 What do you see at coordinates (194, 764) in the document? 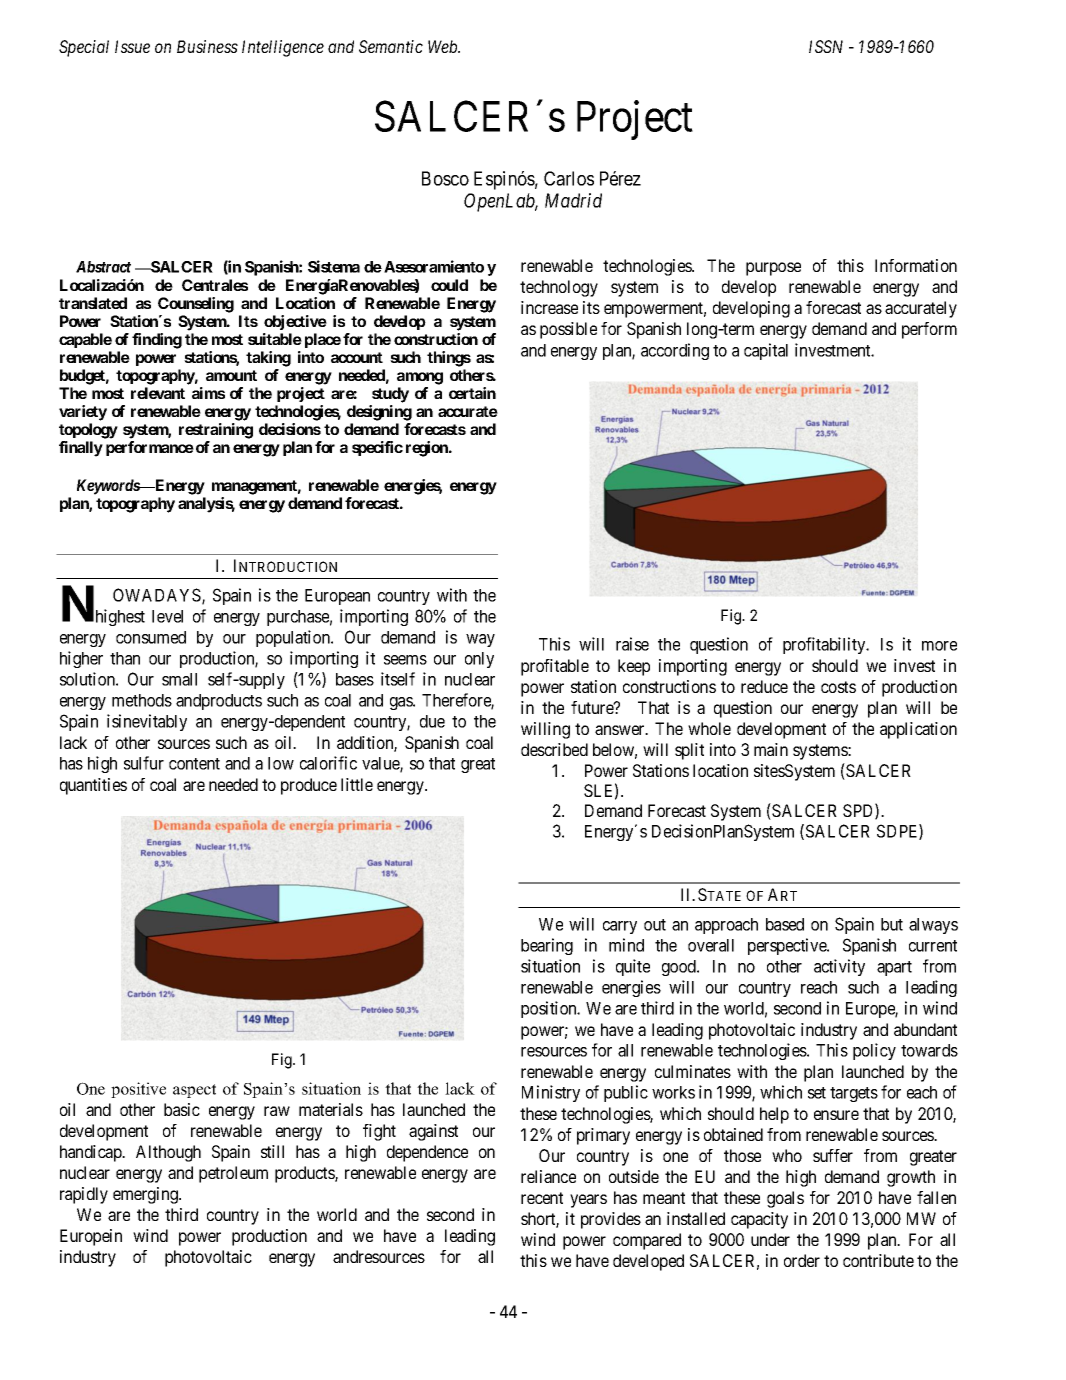
I see `content` at bounding box center [194, 764].
